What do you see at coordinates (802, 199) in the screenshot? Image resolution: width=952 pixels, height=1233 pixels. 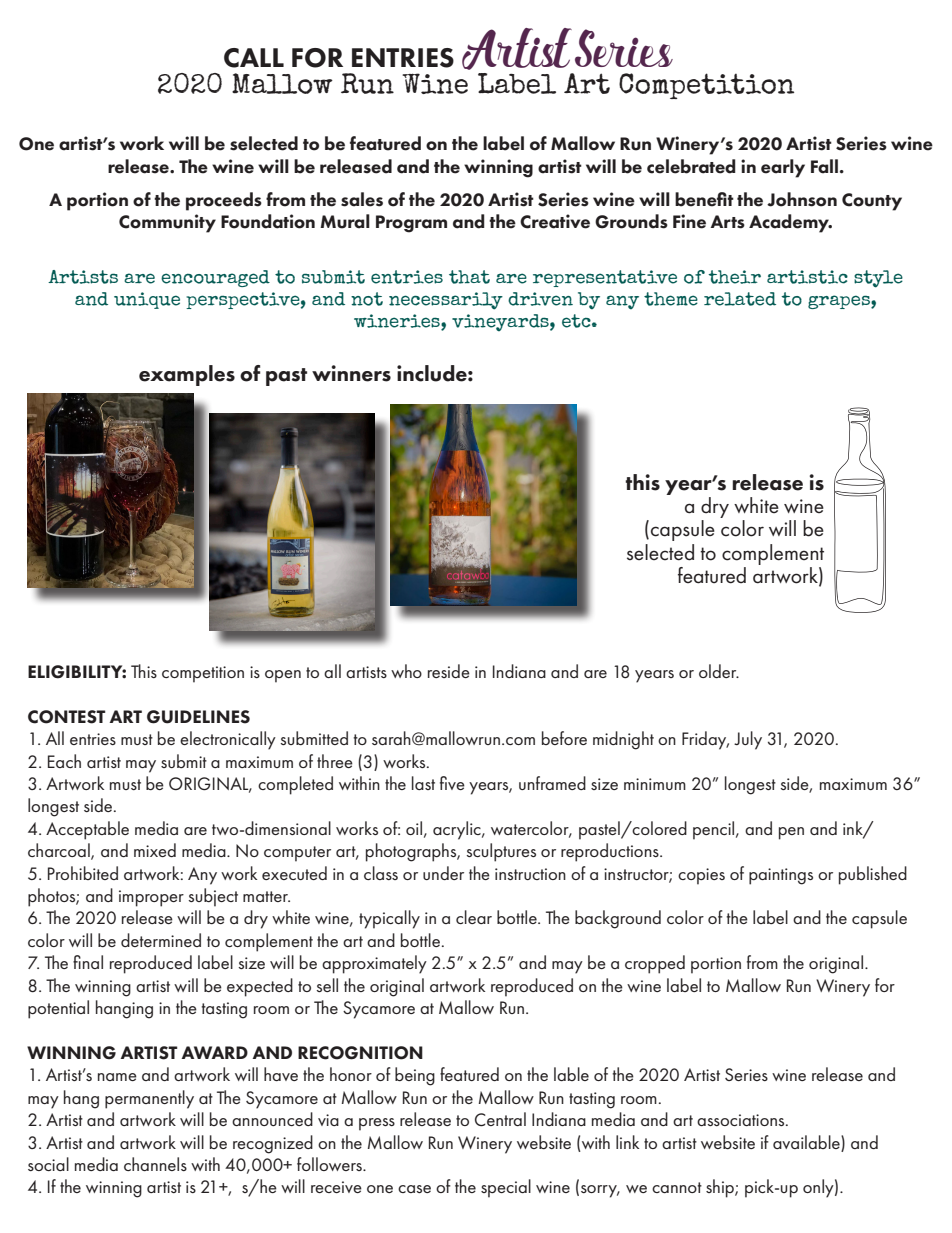 I see `Johnson` at bounding box center [802, 199].
